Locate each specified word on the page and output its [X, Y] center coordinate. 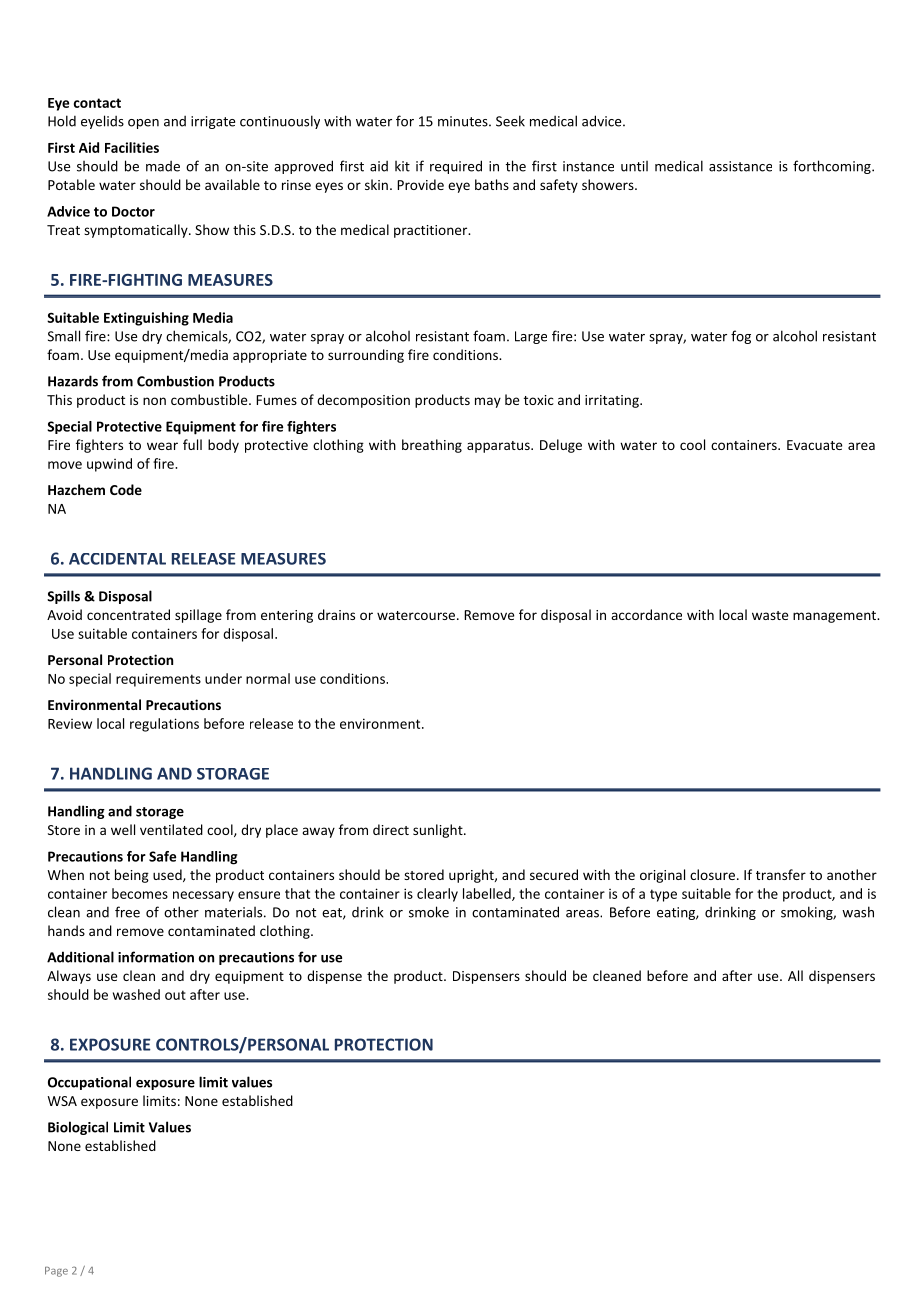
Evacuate [814, 445]
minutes [464, 121]
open [143, 124]
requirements [158, 680]
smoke [429, 912]
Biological [78, 1128]
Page [56, 1272]
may [488, 402]
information [156, 957]
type [663, 895]
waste [770, 615]
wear [162, 446]
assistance [740, 166]
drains [336, 614]
